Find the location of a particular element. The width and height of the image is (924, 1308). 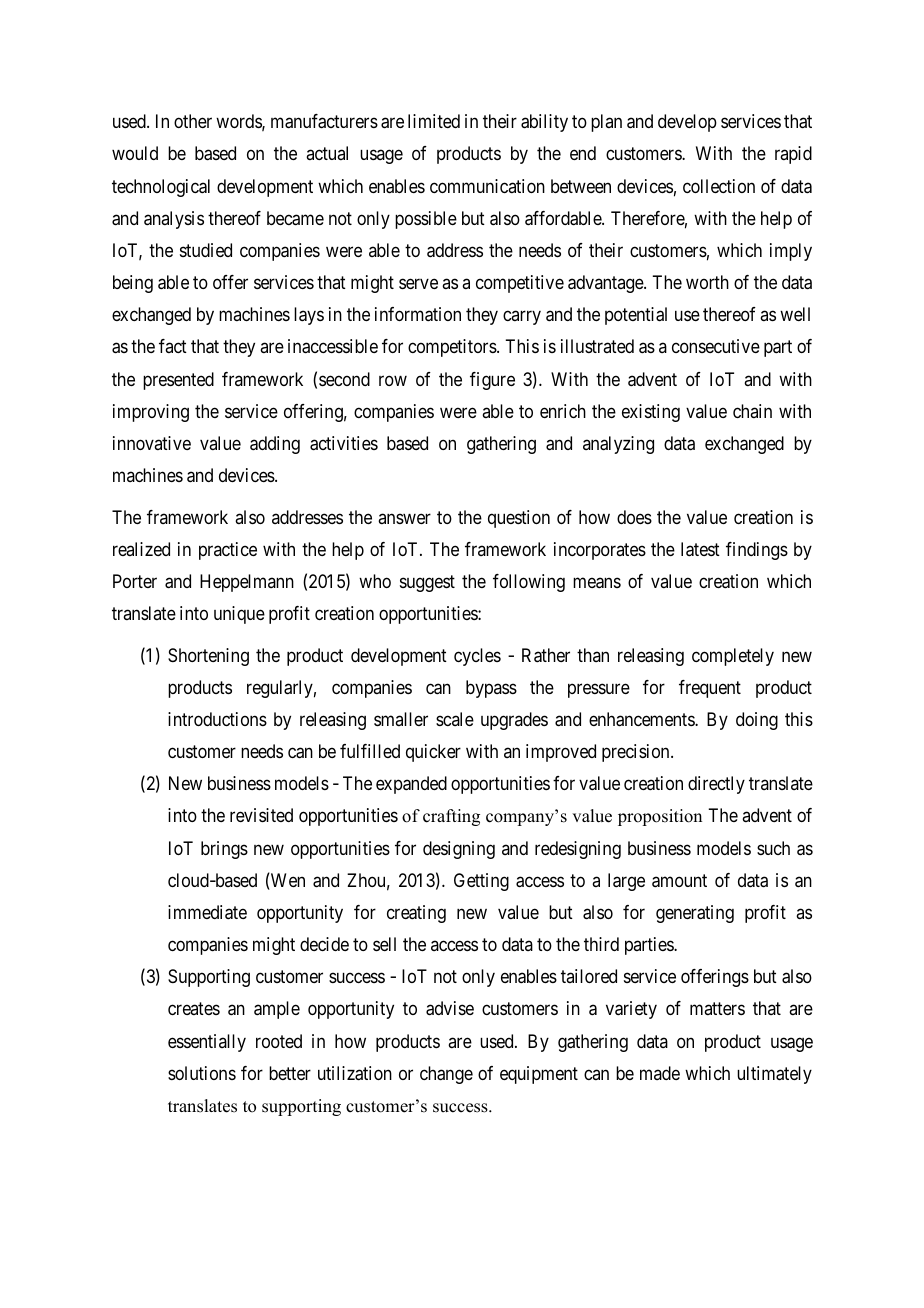

collection is located at coordinates (719, 186).
